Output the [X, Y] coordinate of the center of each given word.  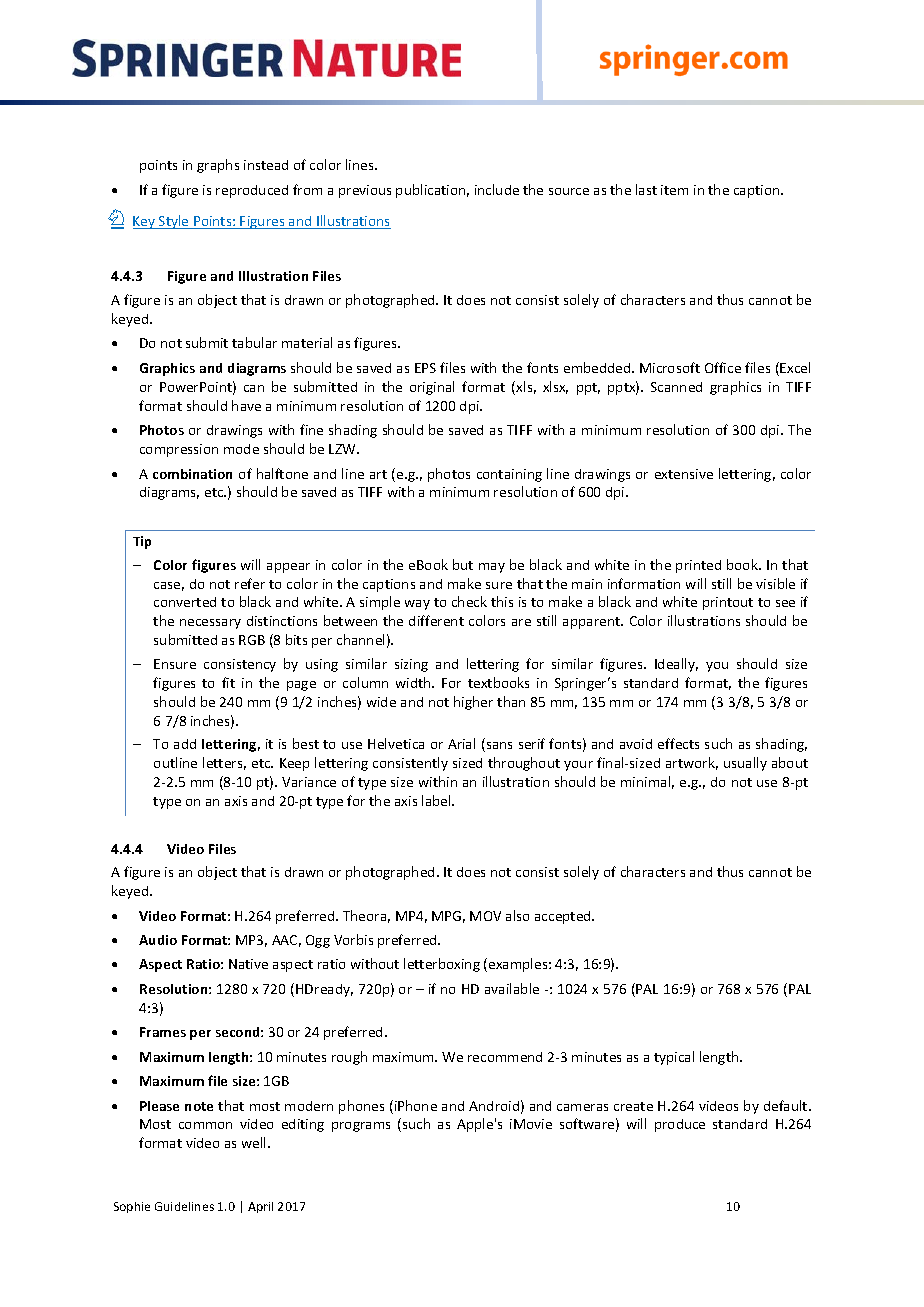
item [674, 190]
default [787, 1105]
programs [361, 1127]
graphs [218, 166]
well [253, 1142]
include [497, 189]
